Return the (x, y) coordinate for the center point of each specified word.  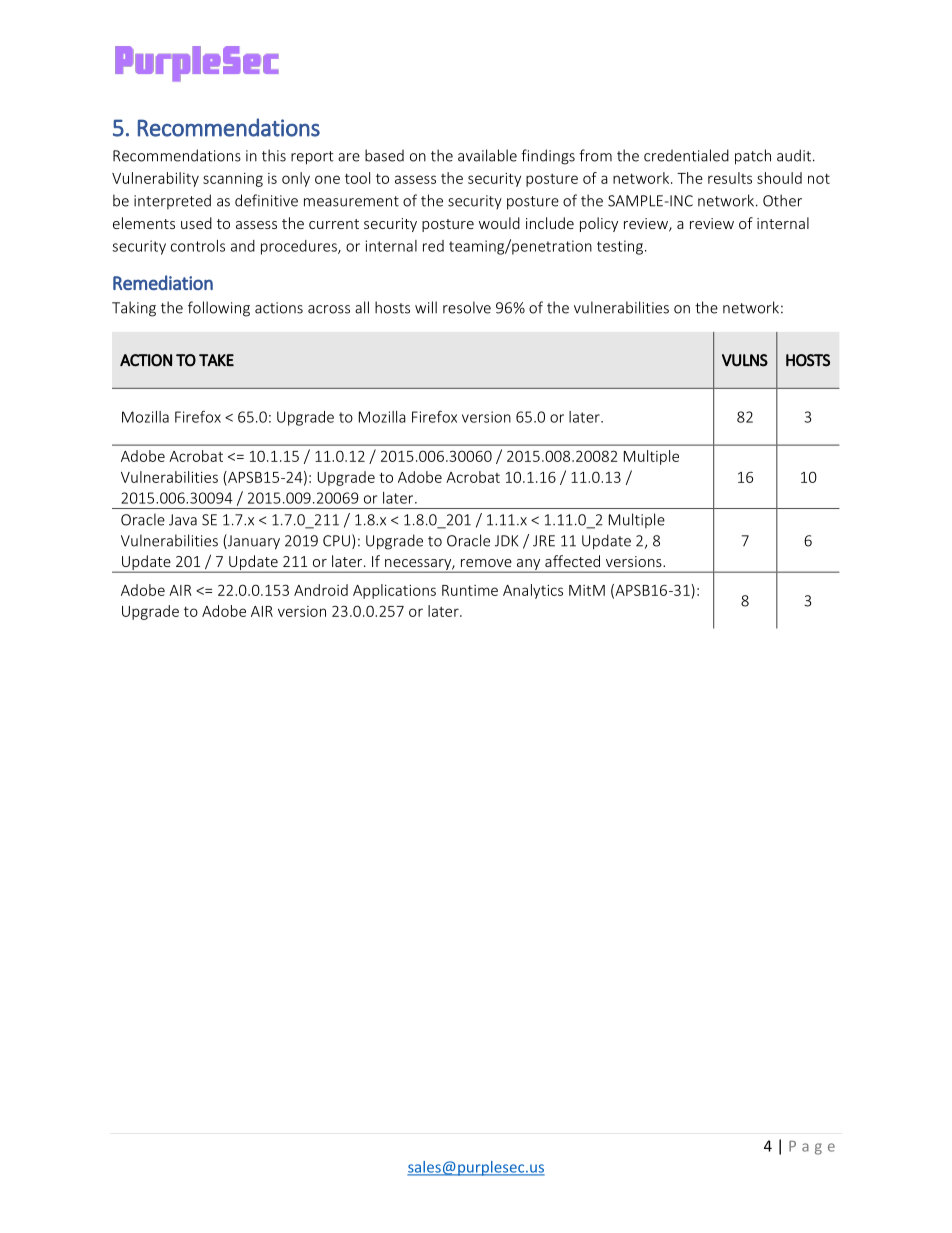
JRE (544, 541)
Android (321, 590)
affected (572, 561)
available (487, 155)
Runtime (470, 590)
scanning (233, 180)
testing (620, 247)
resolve (467, 307)
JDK (506, 541)
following (219, 309)
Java (183, 520)
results (730, 178)
